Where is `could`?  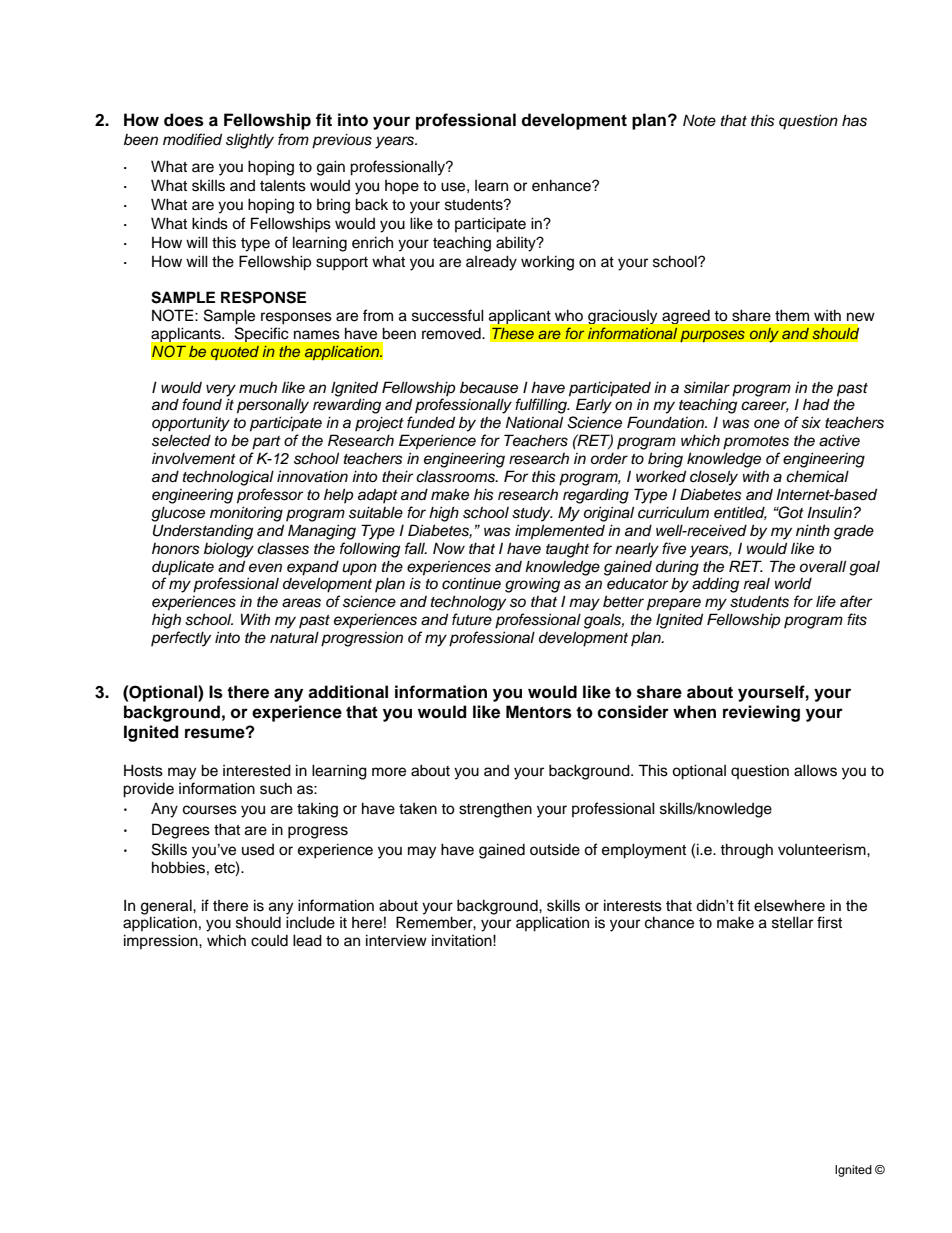 could is located at coordinates (269, 941).
